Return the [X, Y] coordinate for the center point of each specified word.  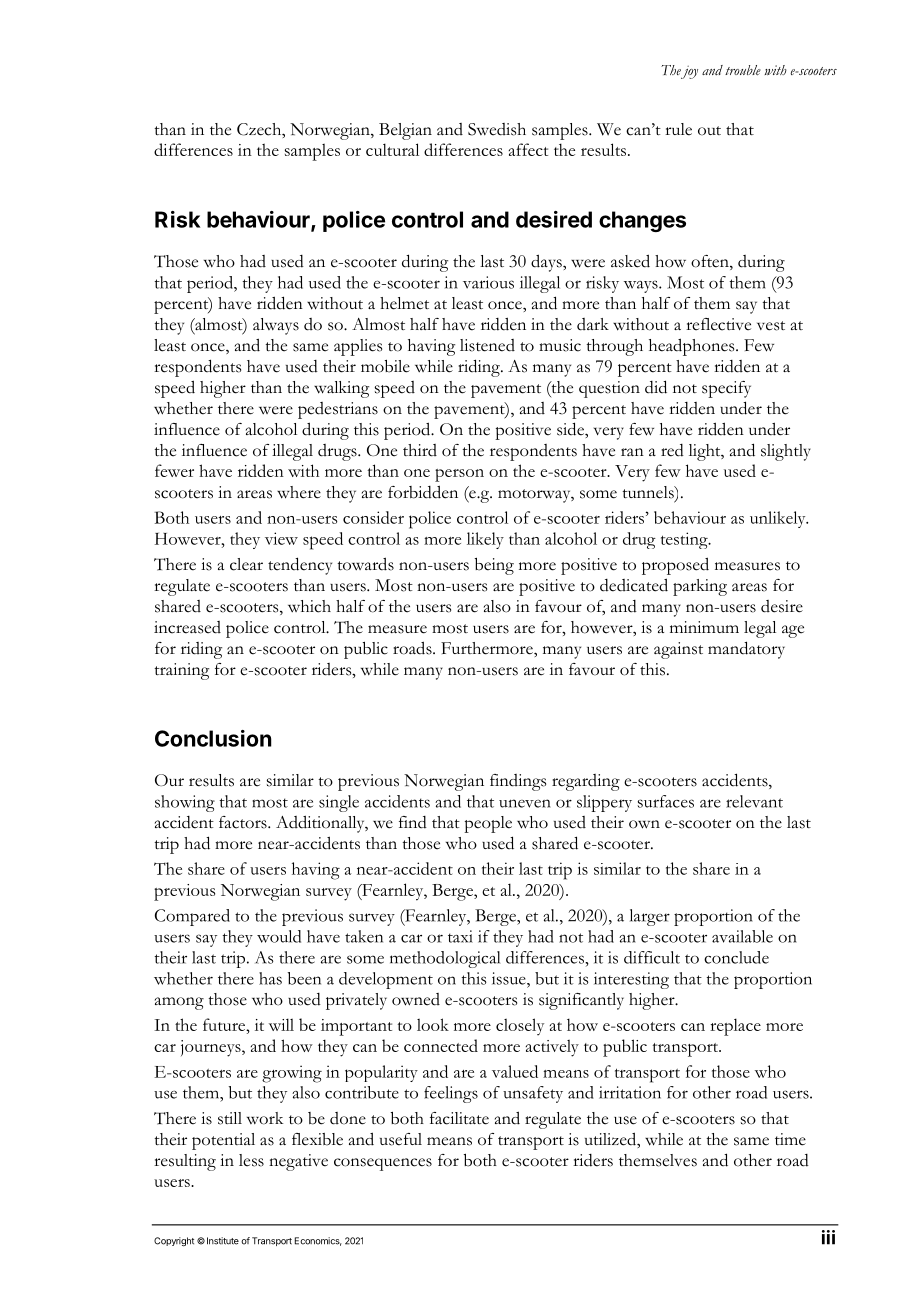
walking [341, 389]
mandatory [746, 650]
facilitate [459, 1118]
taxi [460, 936]
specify [726, 389]
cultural [392, 149]
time [790, 1139]
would [279, 936]
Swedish [497, 129]
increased [187, 627]
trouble [743, 70]
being [494, 566]
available [742, 936]
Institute [223, 1241]
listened [487, 345]
